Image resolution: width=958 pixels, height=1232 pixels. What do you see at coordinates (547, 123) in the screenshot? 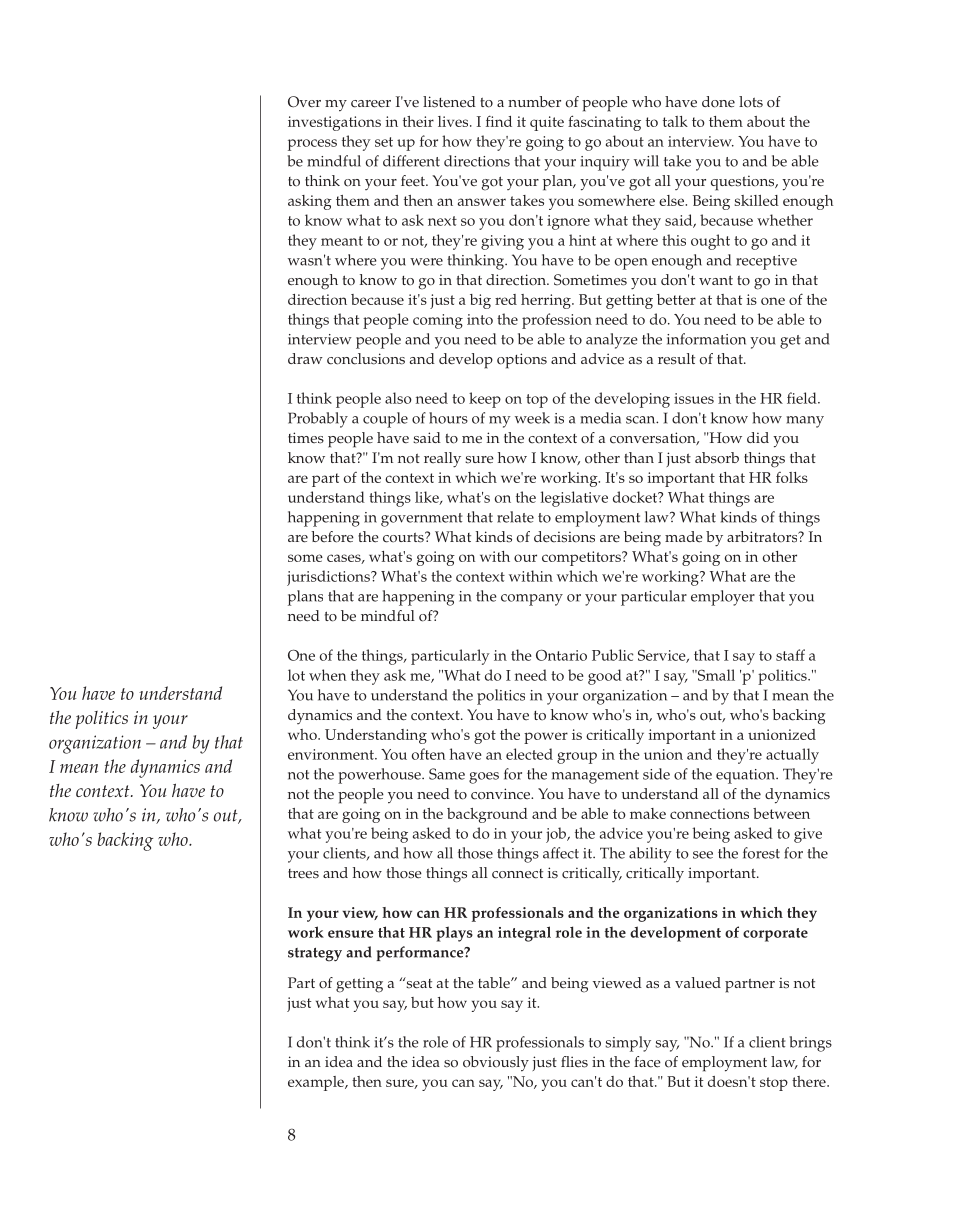
I see `quite` at bounding box center [547, 123].
